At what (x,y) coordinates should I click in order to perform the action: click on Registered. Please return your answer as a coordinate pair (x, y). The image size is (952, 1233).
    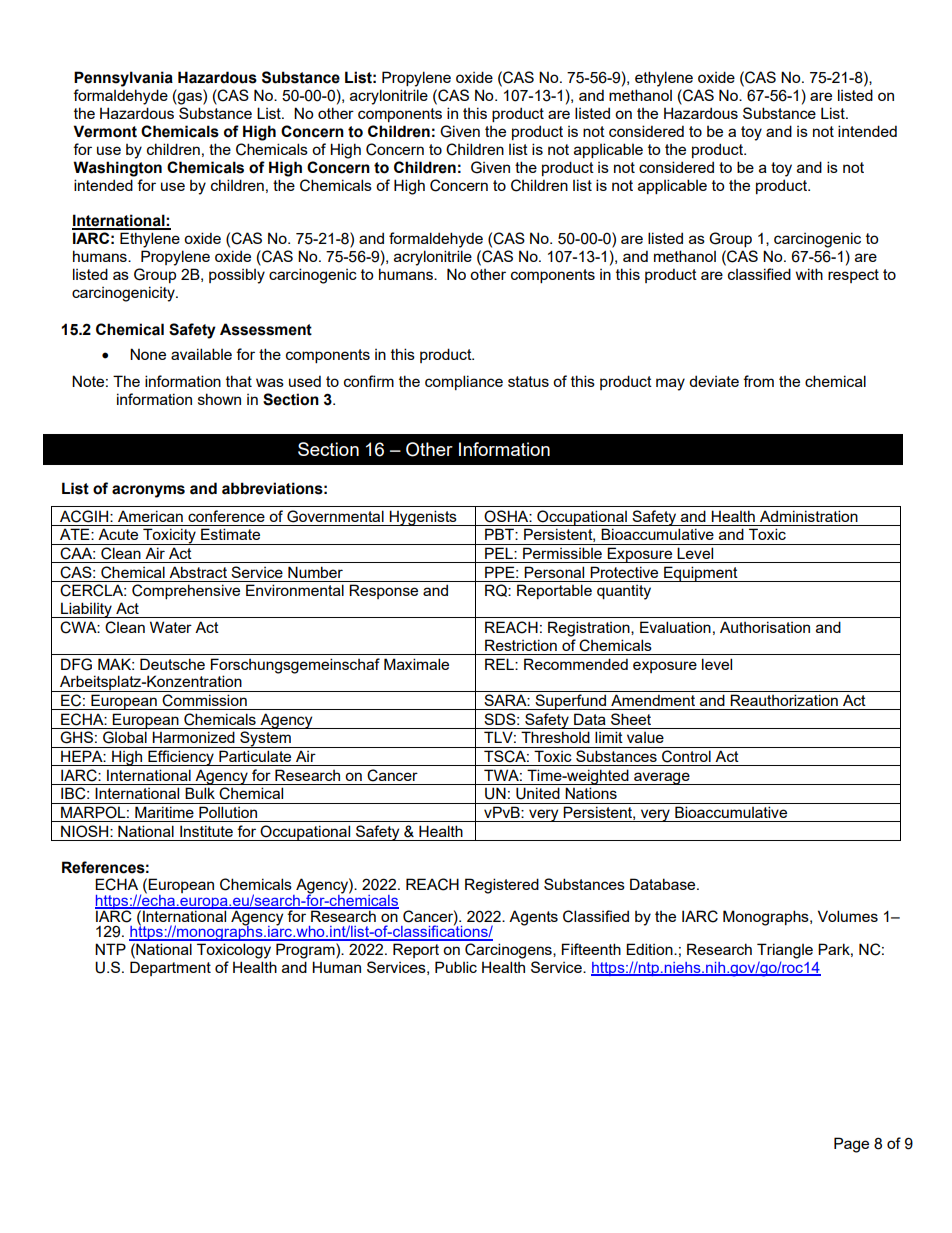
    Looking at the image, I should click on (502, 886).
